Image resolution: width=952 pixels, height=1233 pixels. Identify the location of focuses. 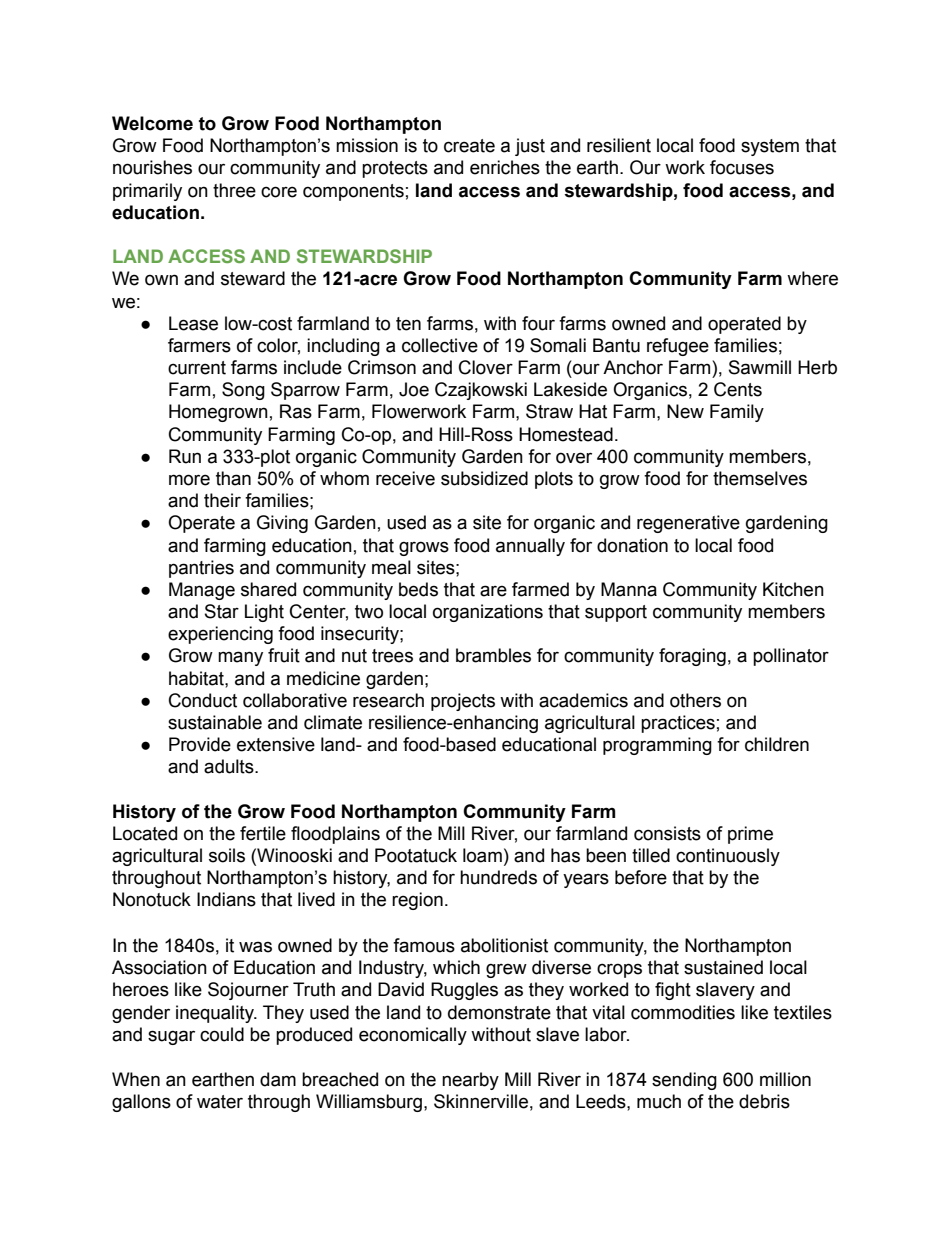
(742, 167).
